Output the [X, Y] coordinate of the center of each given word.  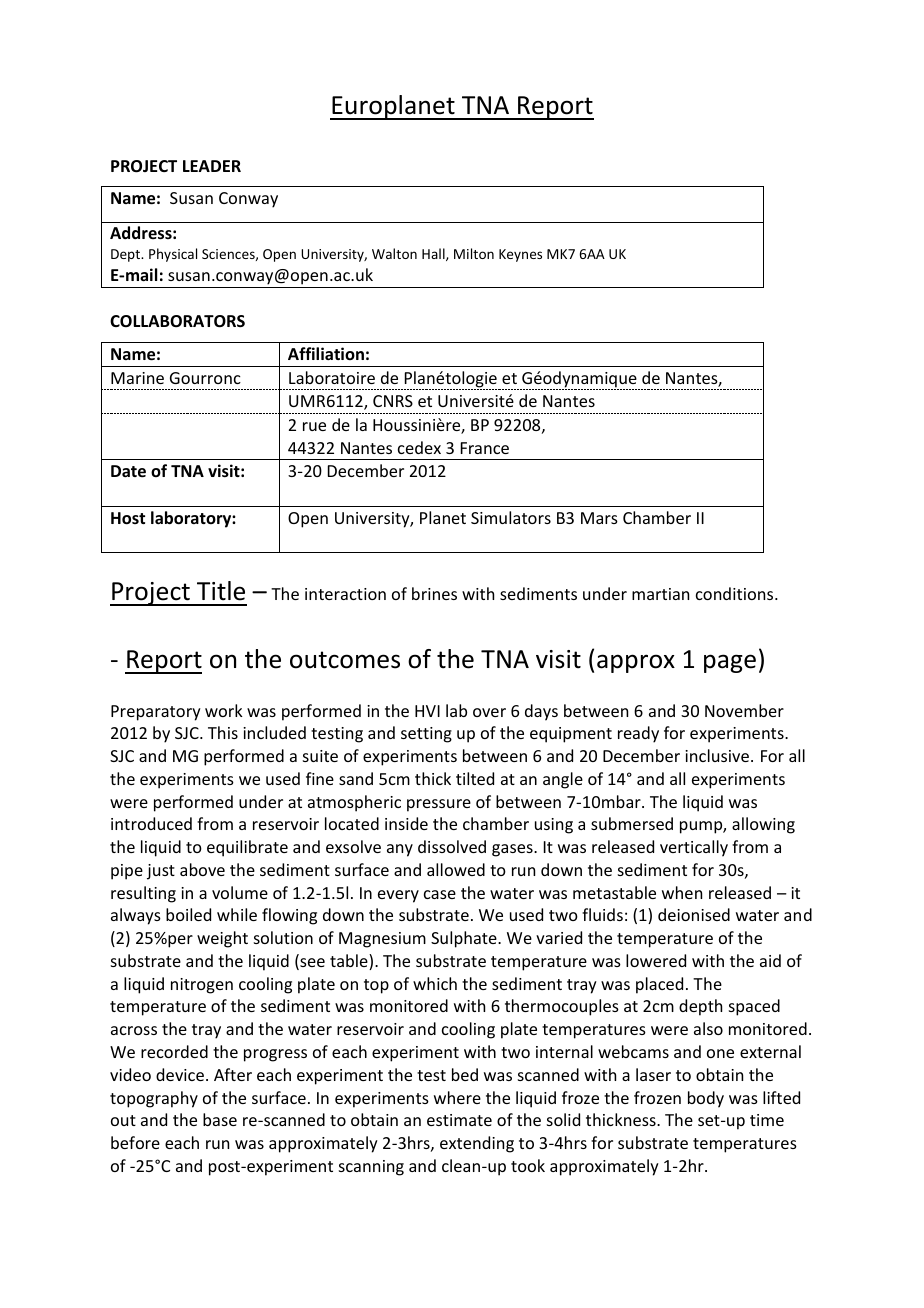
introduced [151, 823]
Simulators [511, 517]
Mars [599, 518]
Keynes [520, 255]
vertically [694, 848]
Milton [474, 253]
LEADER [212, 166]
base [220, 1119]
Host [128, 518]
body [706, 1099]
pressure [439, 805]
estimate [459, 1120]
